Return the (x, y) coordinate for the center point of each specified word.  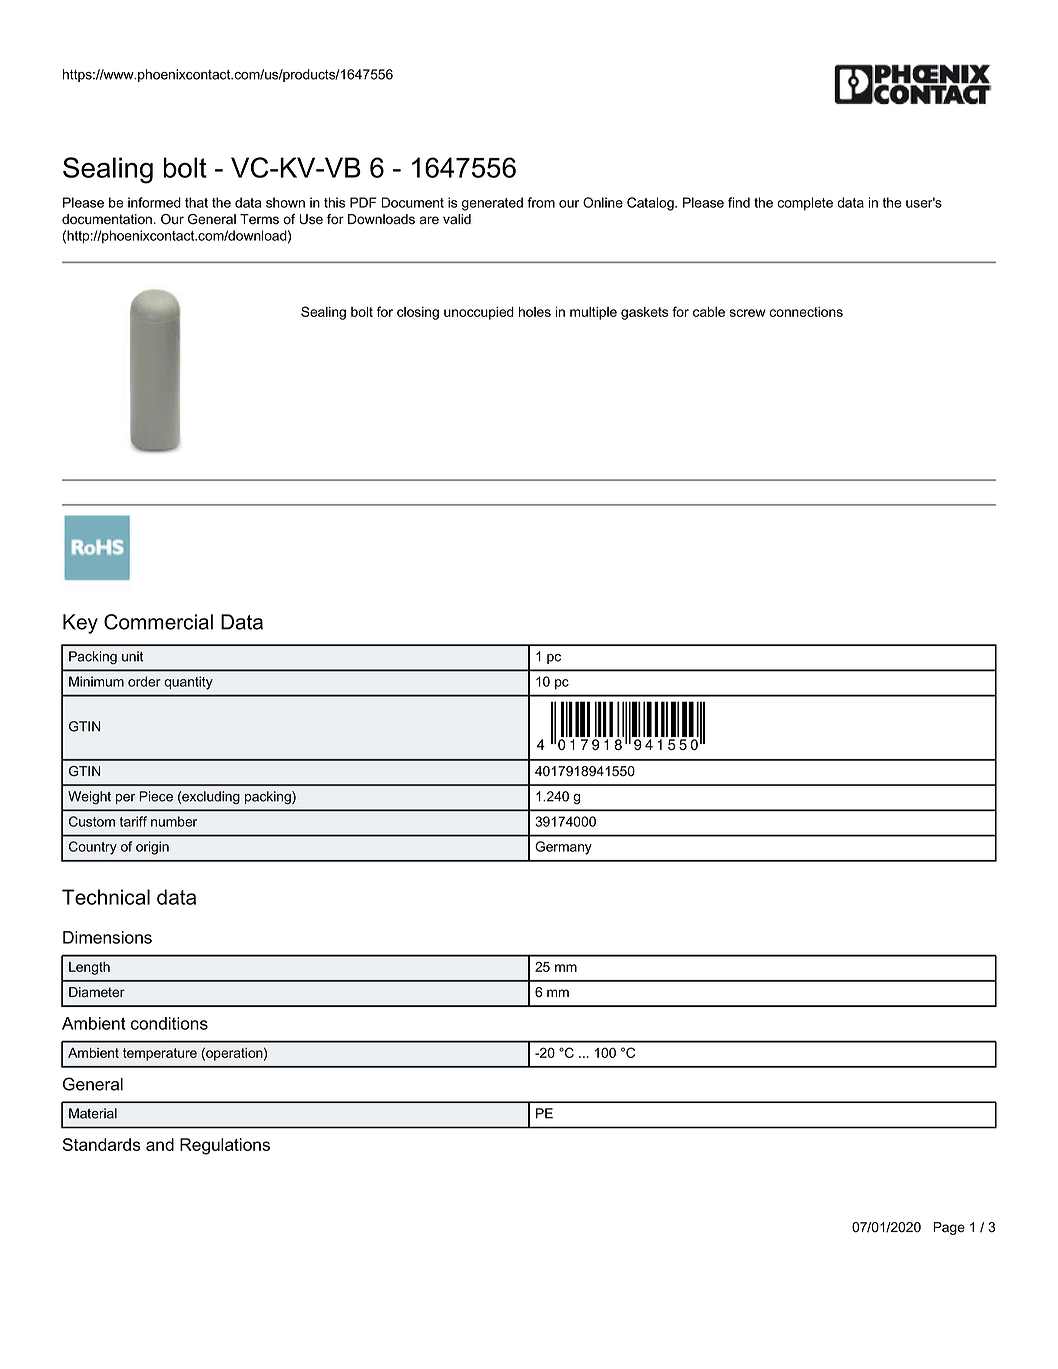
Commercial (158, 622)
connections (806, 312)
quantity (188, 683)
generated (492, 204)
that (196, 202)
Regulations (225, 1146)
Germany (563, 848)
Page (949, 1228)
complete (805, 204)
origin (152, 848)
